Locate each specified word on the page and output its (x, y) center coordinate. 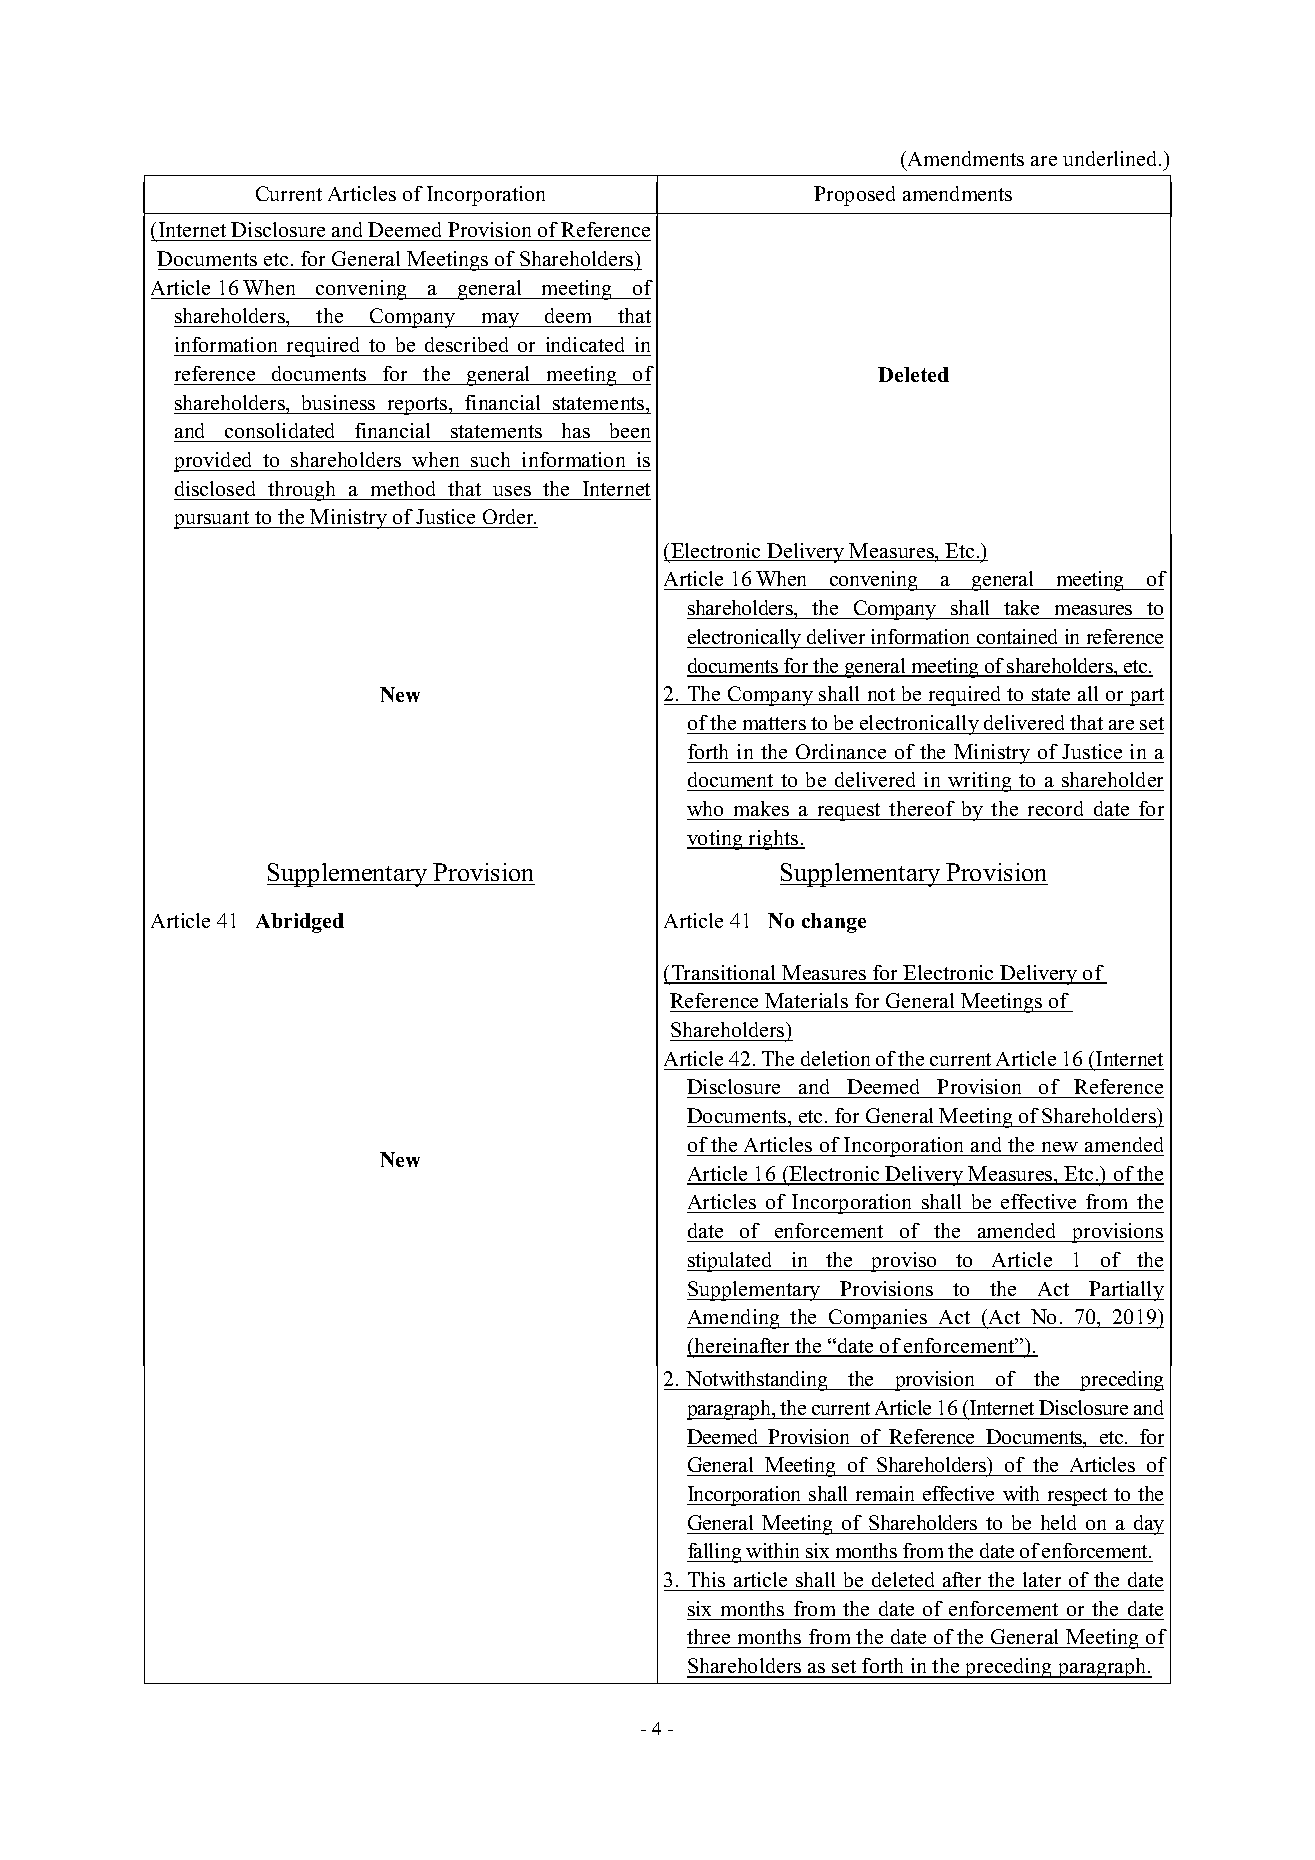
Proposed (854, 196)
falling (715, 1553)
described (466, 344)
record (1055, 808)
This (706, 1579)
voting (716, 840)
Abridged (300, 923)
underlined (1111, 158)
